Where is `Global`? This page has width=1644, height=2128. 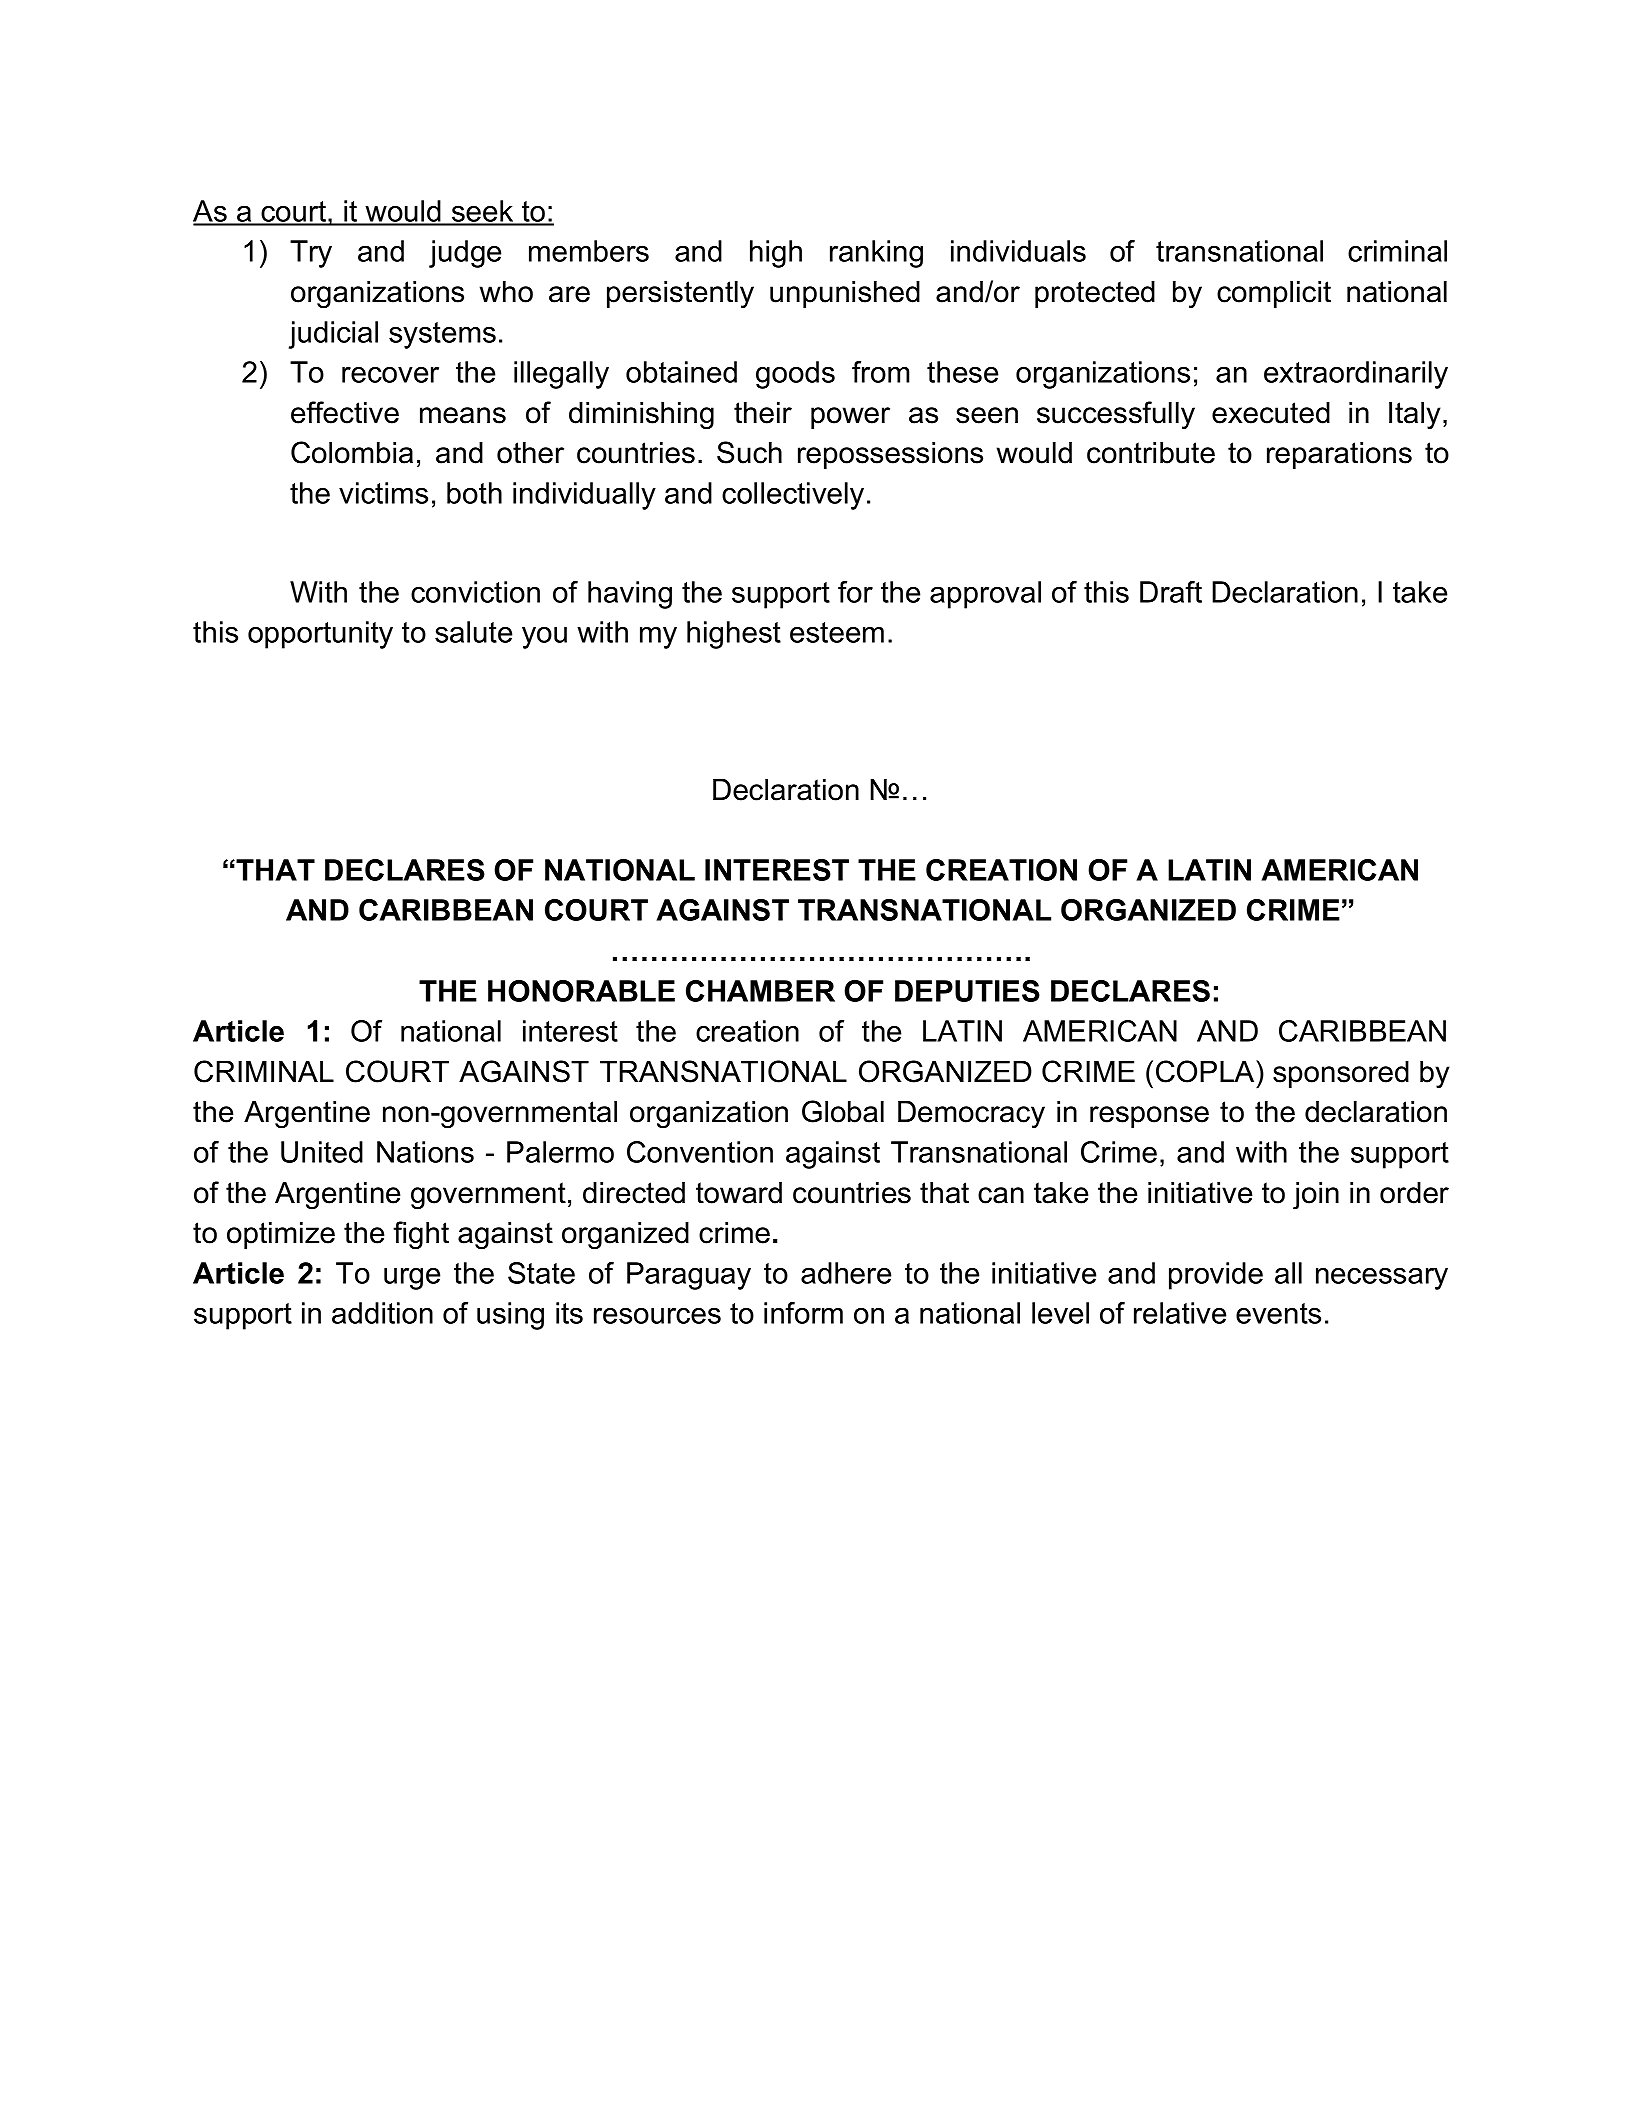
Global is located at coordinates (843, 1111).
